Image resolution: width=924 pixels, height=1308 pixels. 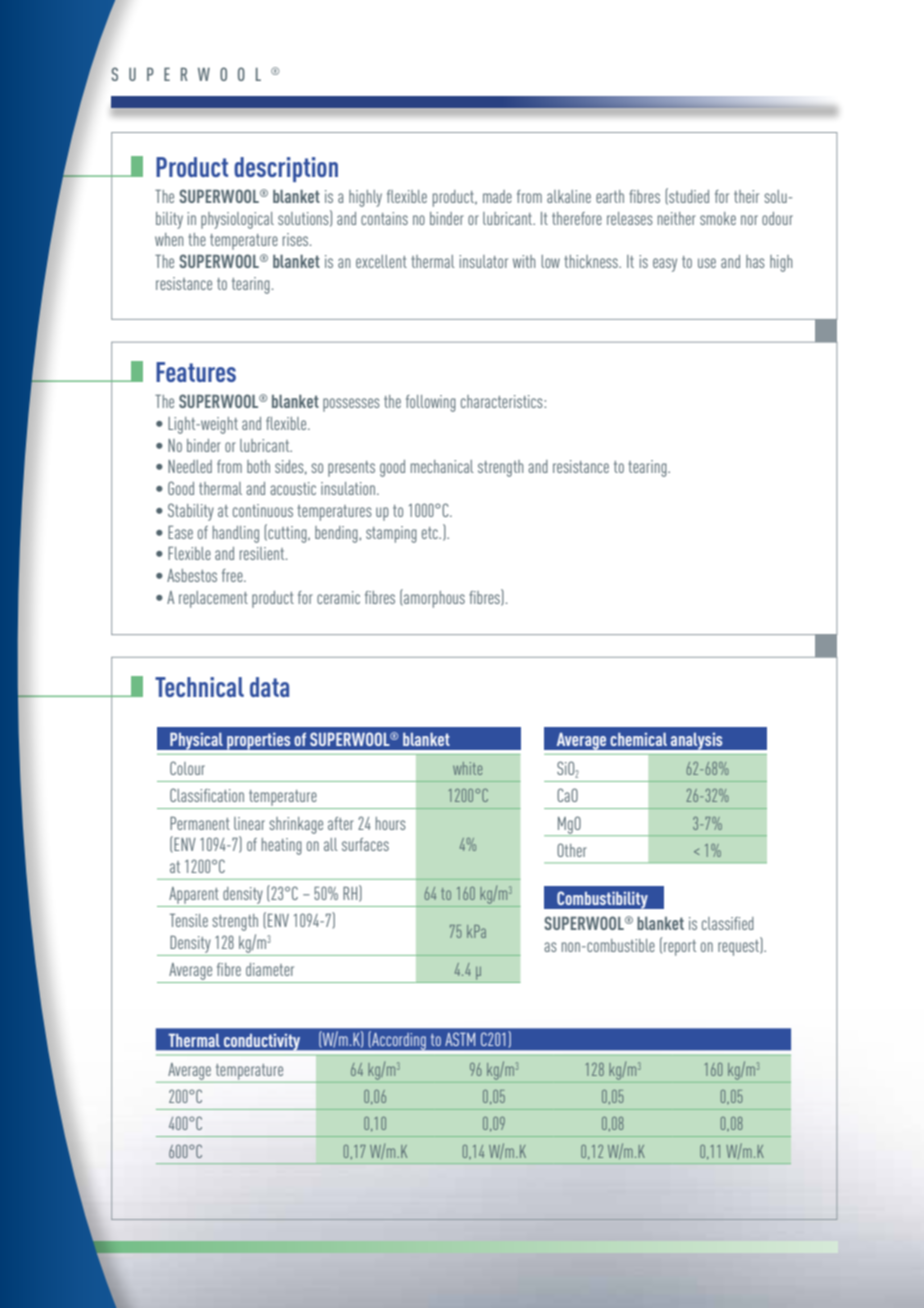 What do you see at coordinates (213, 599) in the page?
I see `replacement` at bounding box center [213, 599].
